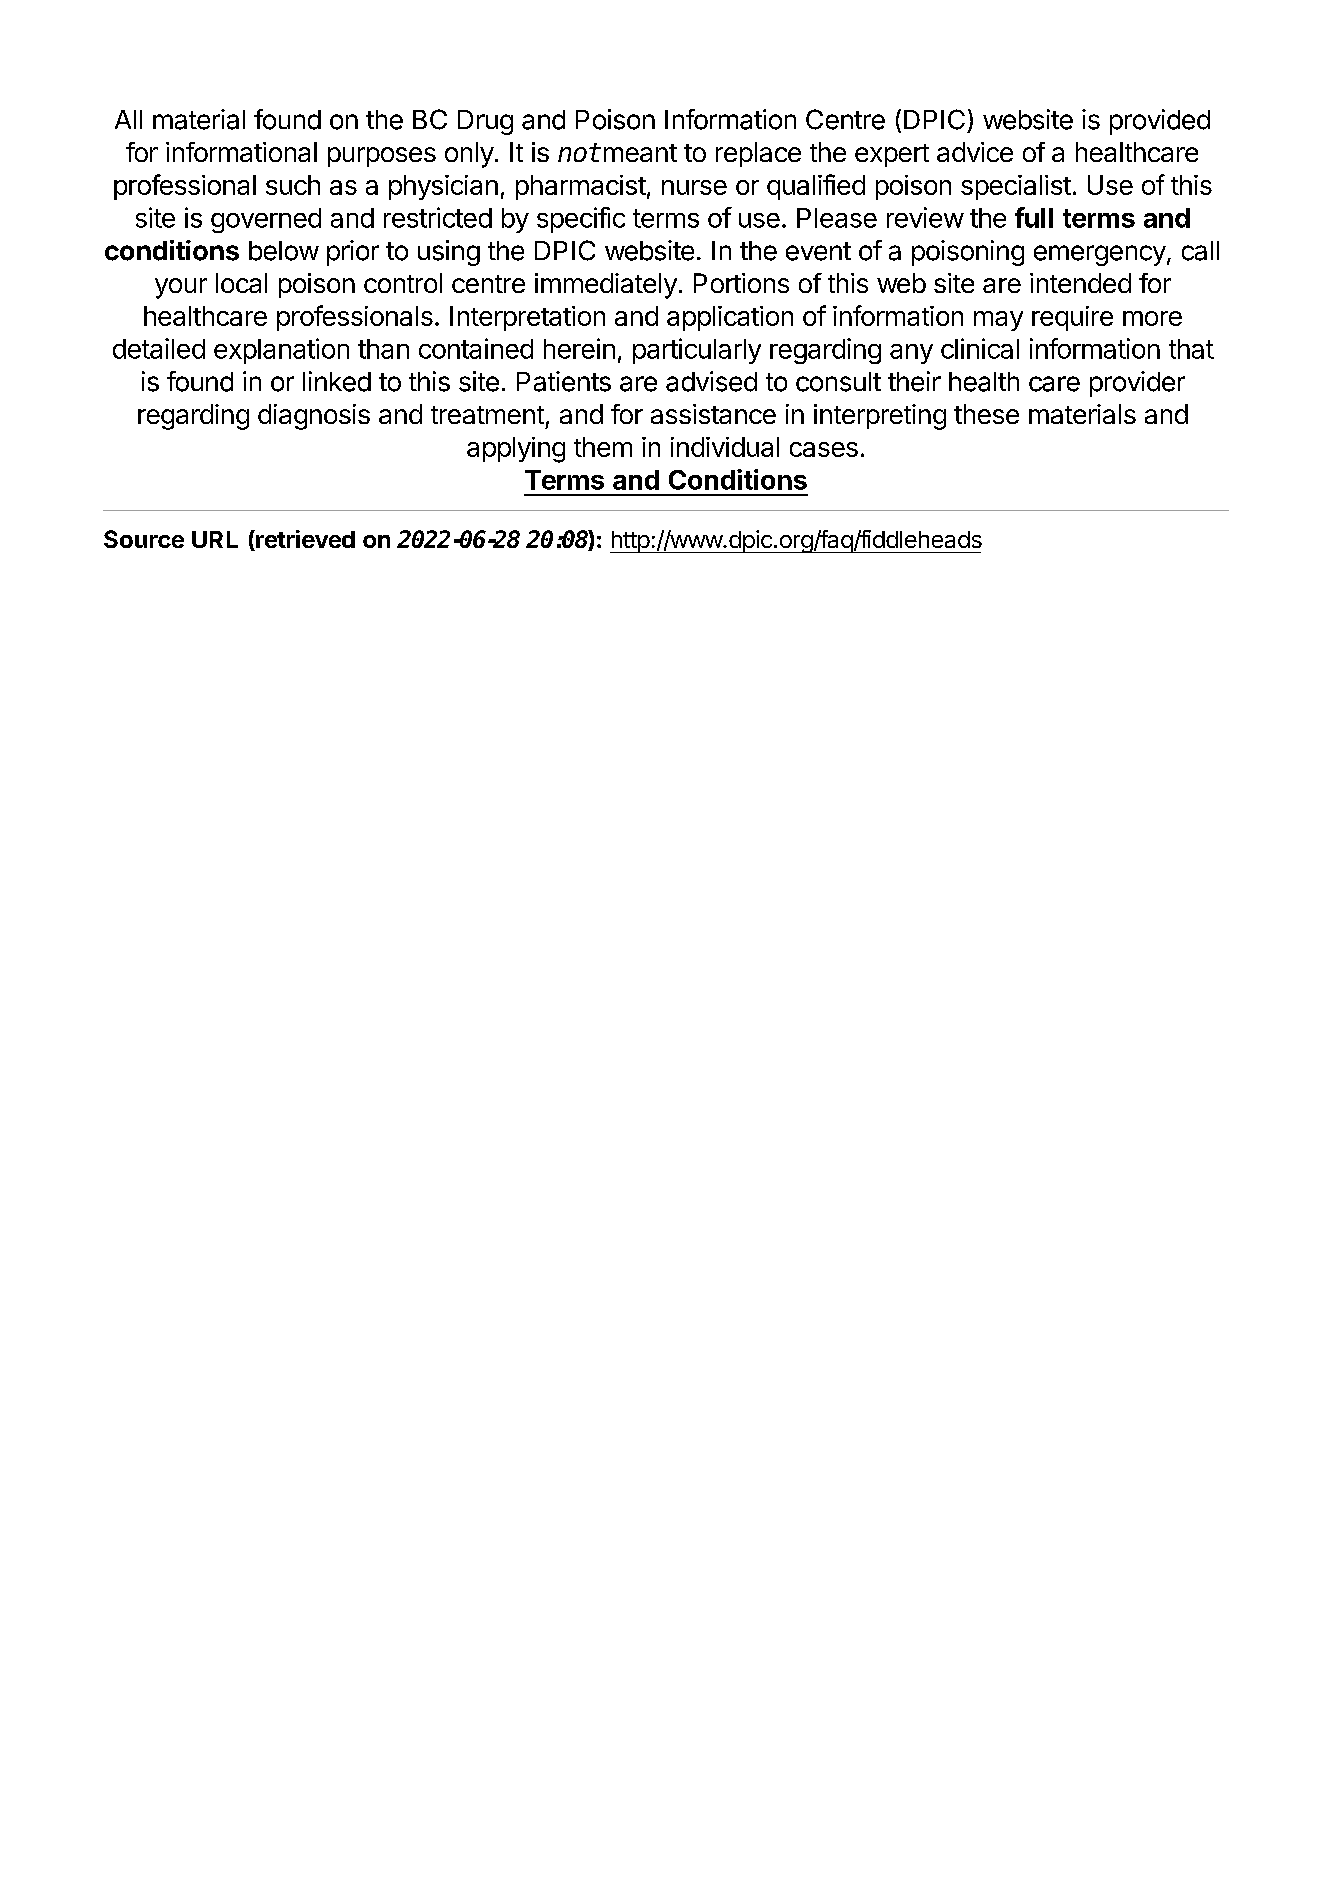 The height and width of the page is (1883, 1332). I want to click on Portions, so click(741, 283).
